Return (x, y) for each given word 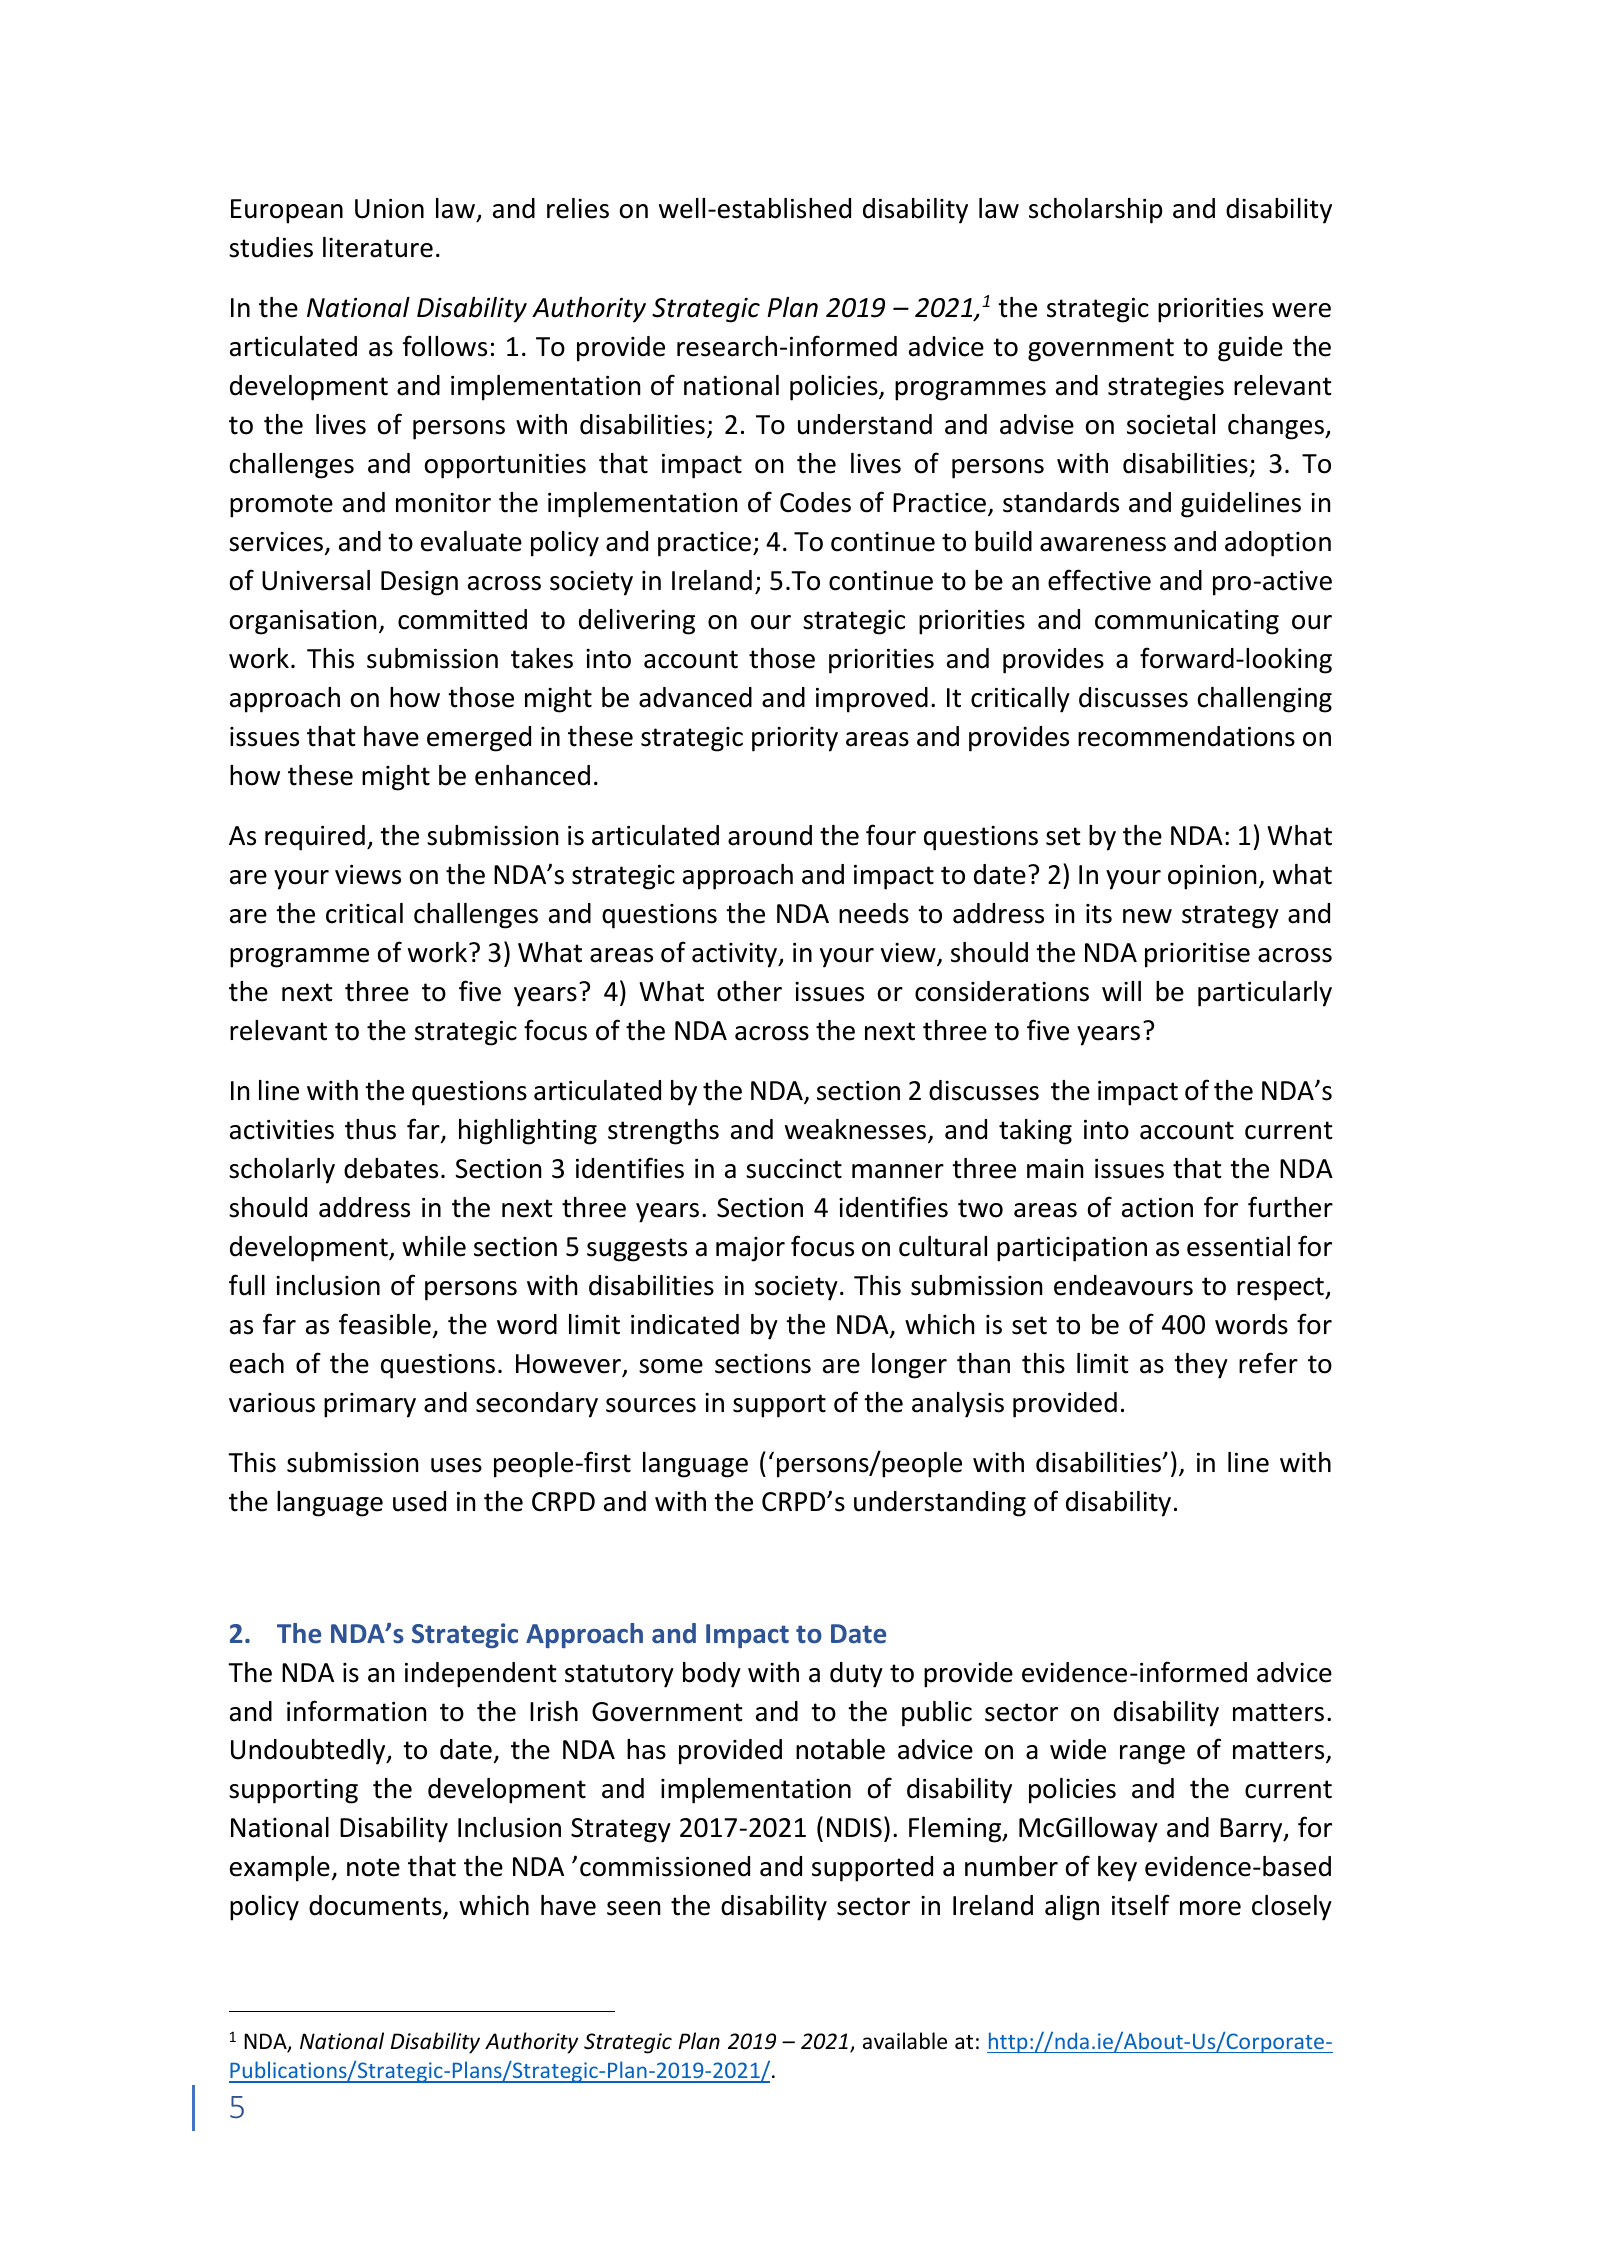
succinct (794, 1169)
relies (578, 208)
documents (376, 1906)
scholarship (1095, 211)
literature (378, 247)
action (1157, 1208)
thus (370, 1129)
